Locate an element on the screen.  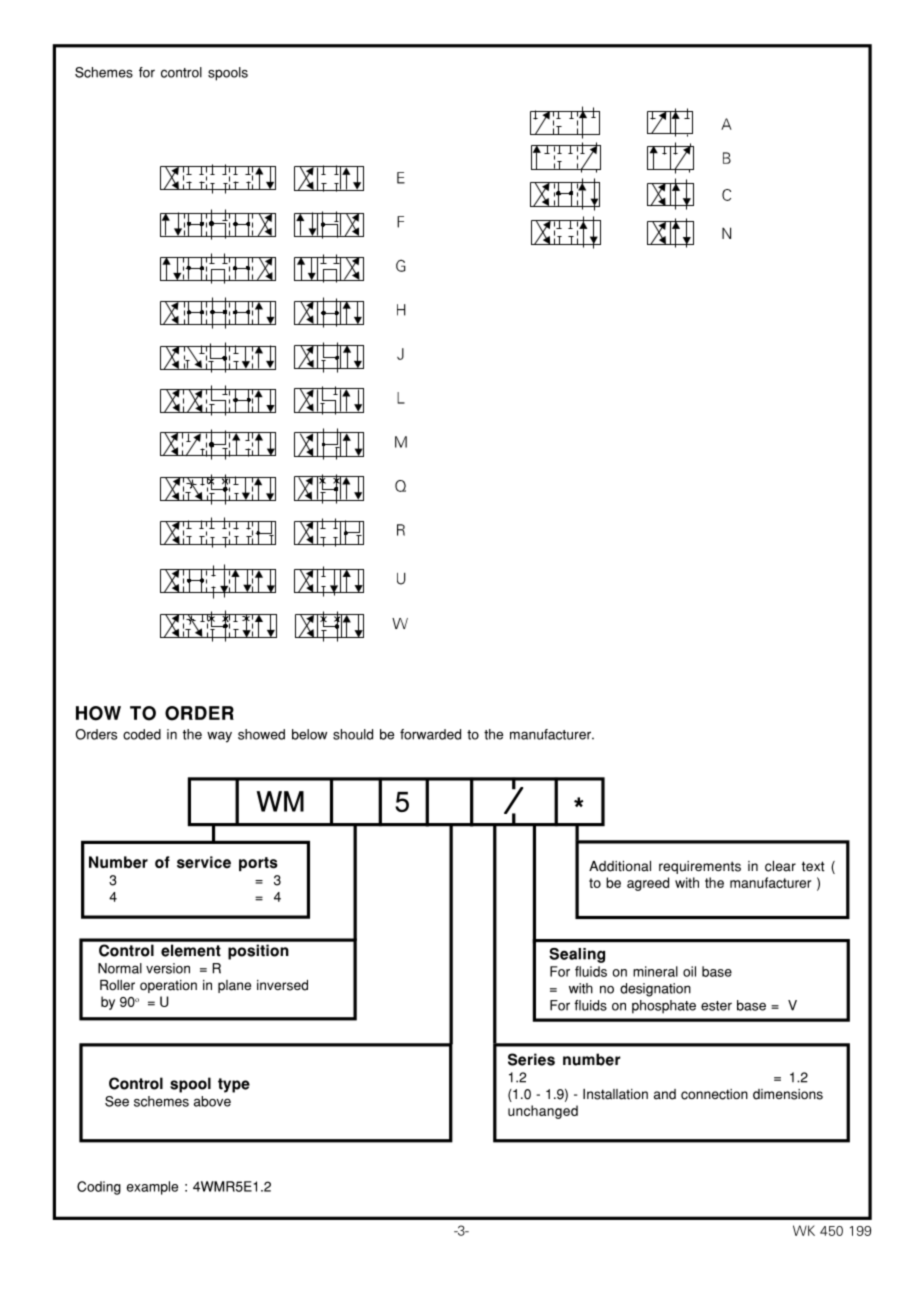
clear is located at coordinates (780, 866).
